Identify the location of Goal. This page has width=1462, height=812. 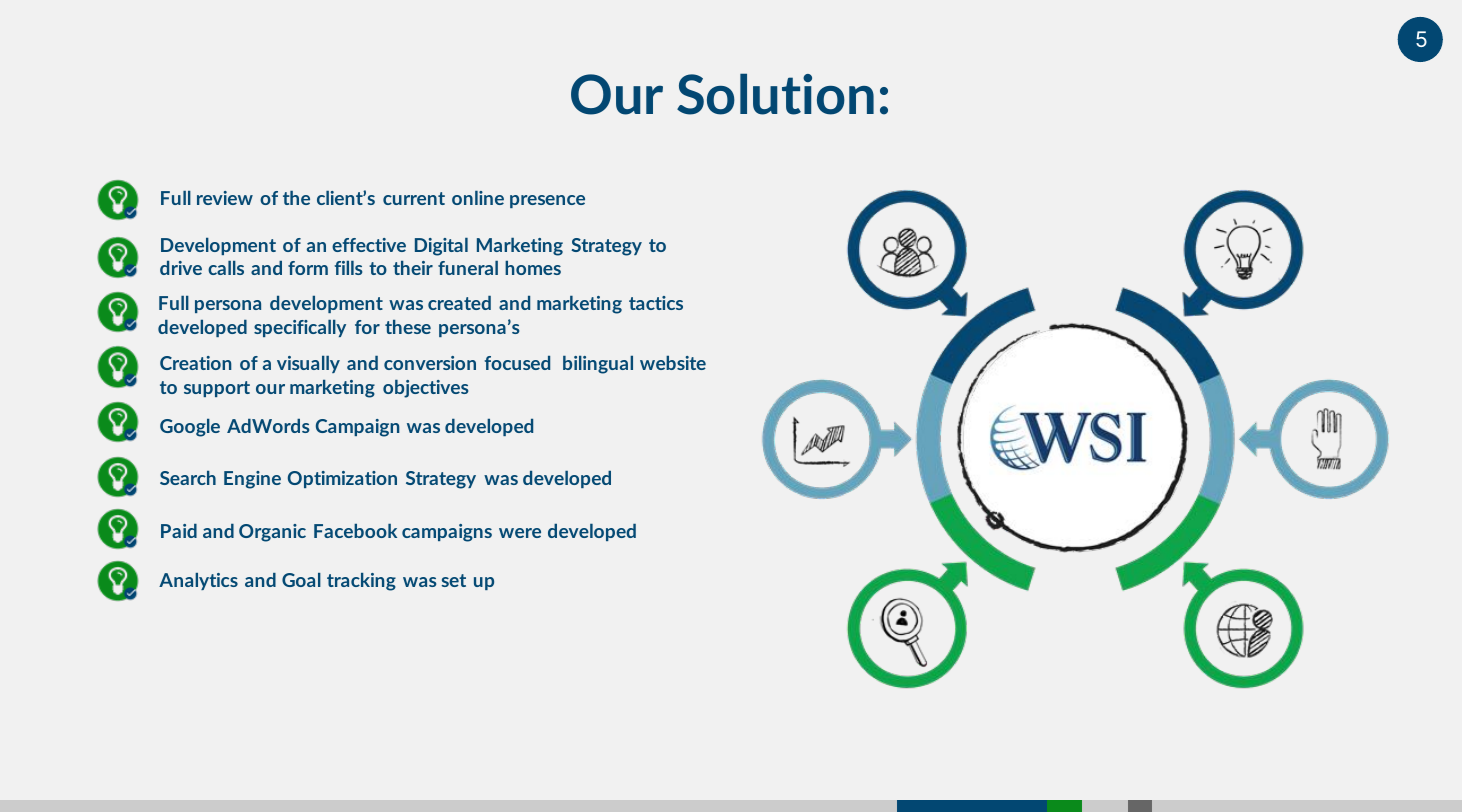
(301, 580).
